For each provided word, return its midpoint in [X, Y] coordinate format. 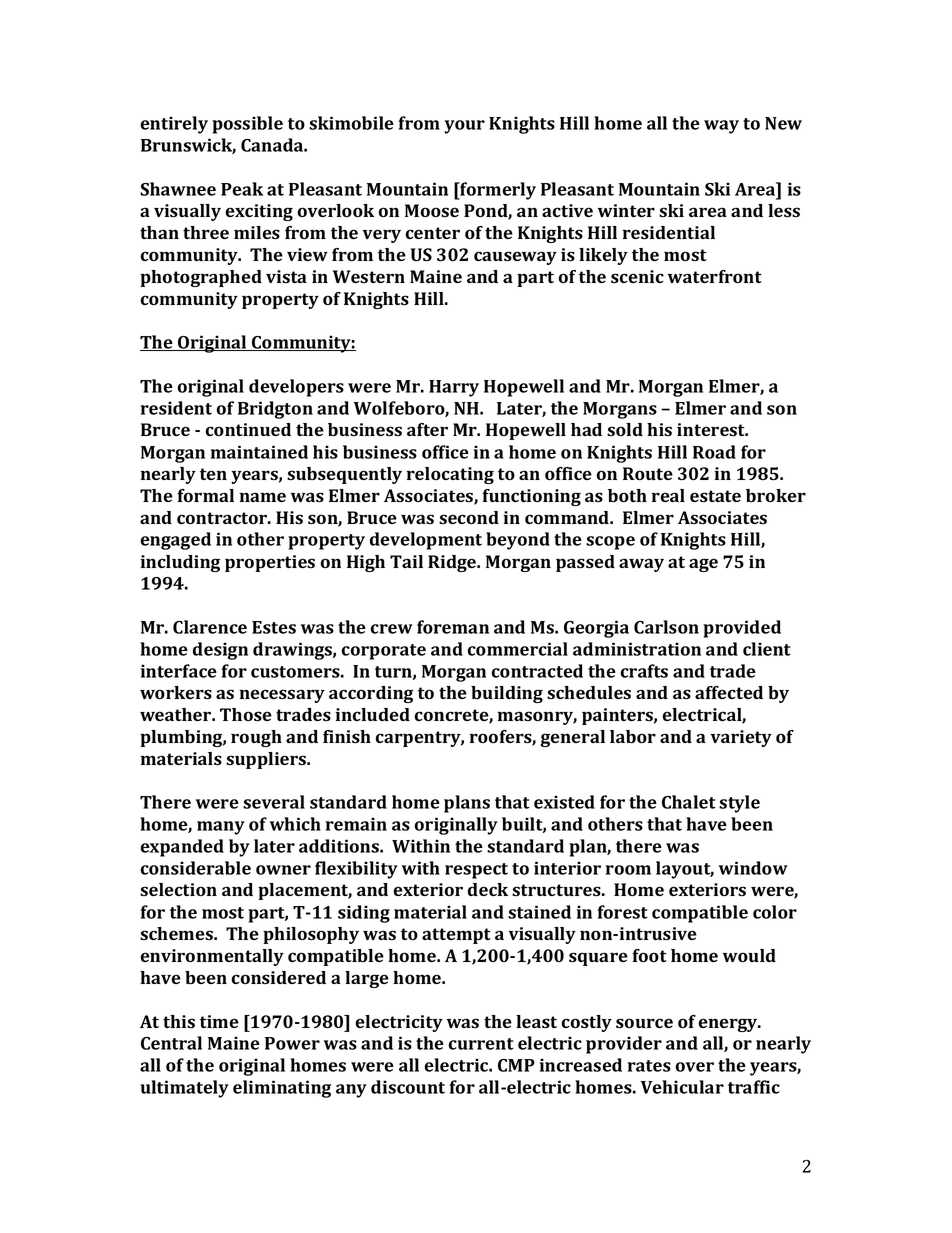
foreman [453, 627]
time [219, 1021]
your [464, 127]
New [783, 123]
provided [742, 629]
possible [247, 125]
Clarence [210, 627]
